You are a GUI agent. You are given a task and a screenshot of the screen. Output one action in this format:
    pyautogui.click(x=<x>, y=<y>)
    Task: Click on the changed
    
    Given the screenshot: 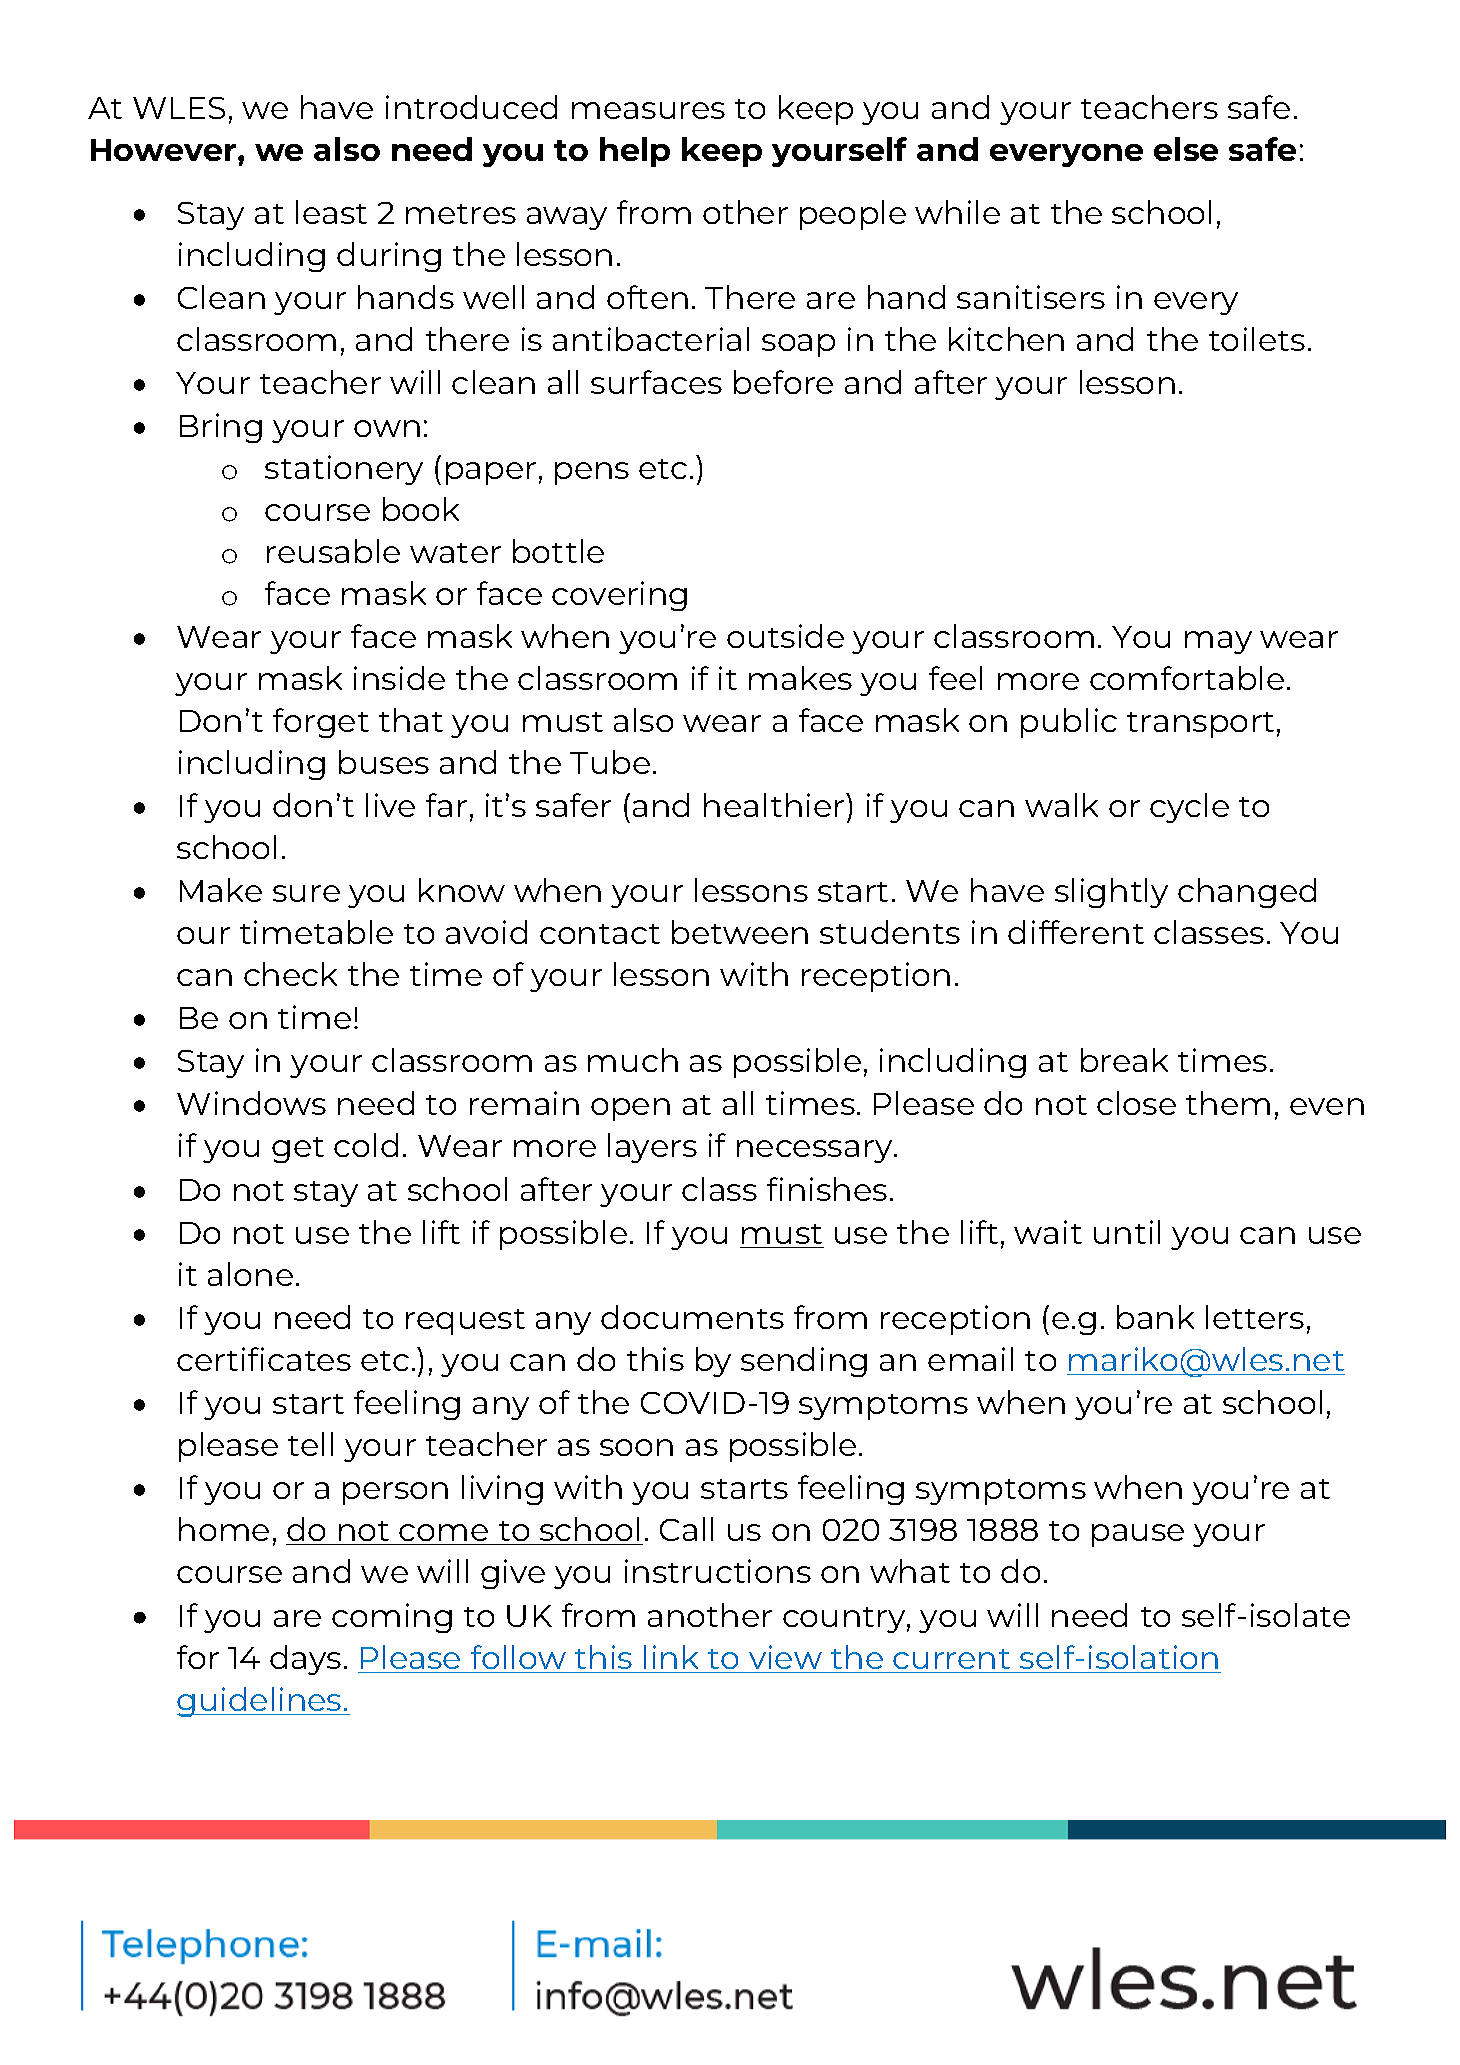 What is the action you would take?
    pyautogui.click(x=1247, y=893)
